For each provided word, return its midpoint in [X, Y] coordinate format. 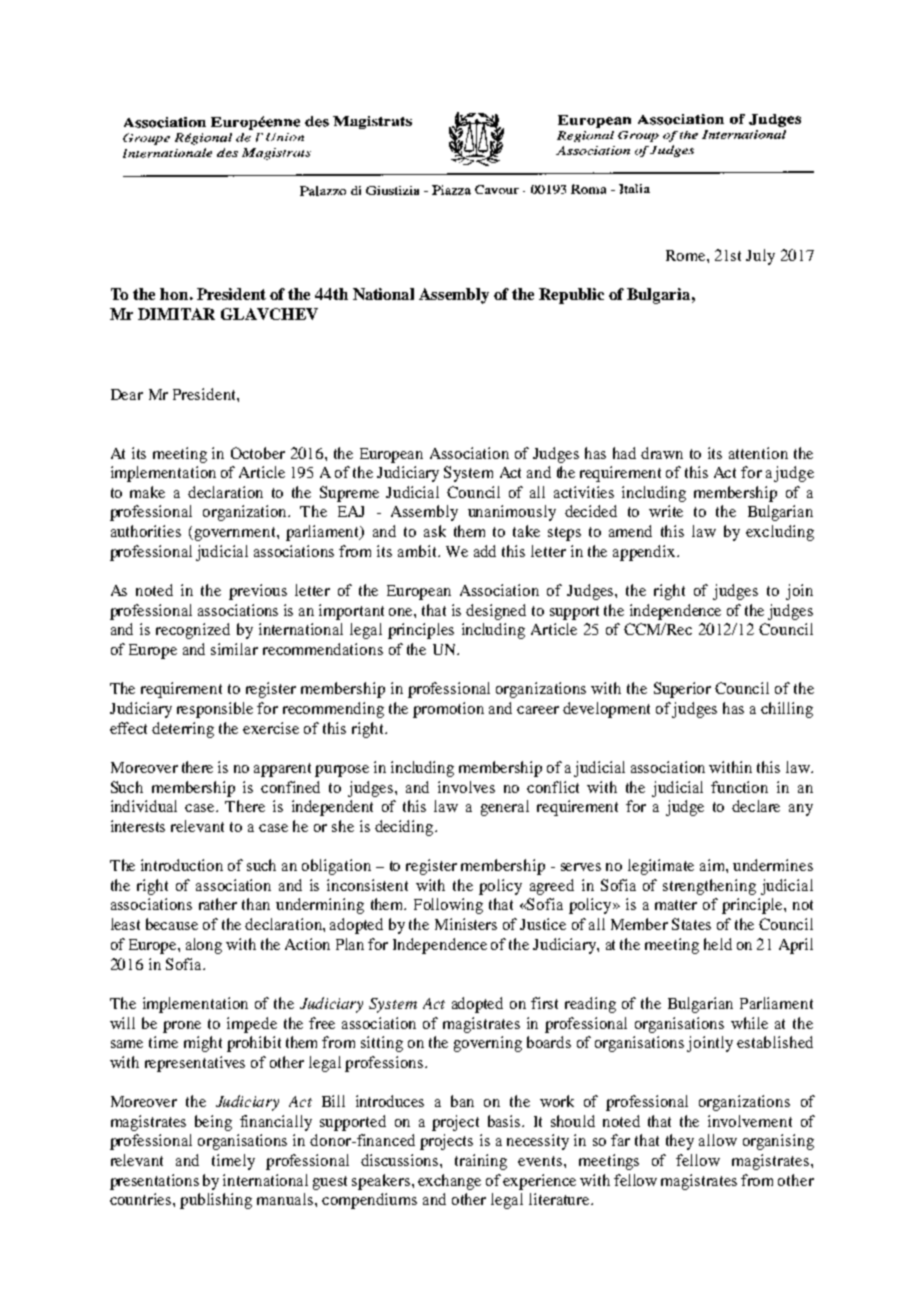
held [718, 944]
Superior [682, 690]
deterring [183, 730]
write [666, 511]
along [204, 946]
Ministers [466, 924]
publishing [216, 1201]
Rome [687, 255]
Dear [127, 394]
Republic [571, 296]
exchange [449, 1182]
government [235, 534]
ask [435, 531]
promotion [448, 710]
